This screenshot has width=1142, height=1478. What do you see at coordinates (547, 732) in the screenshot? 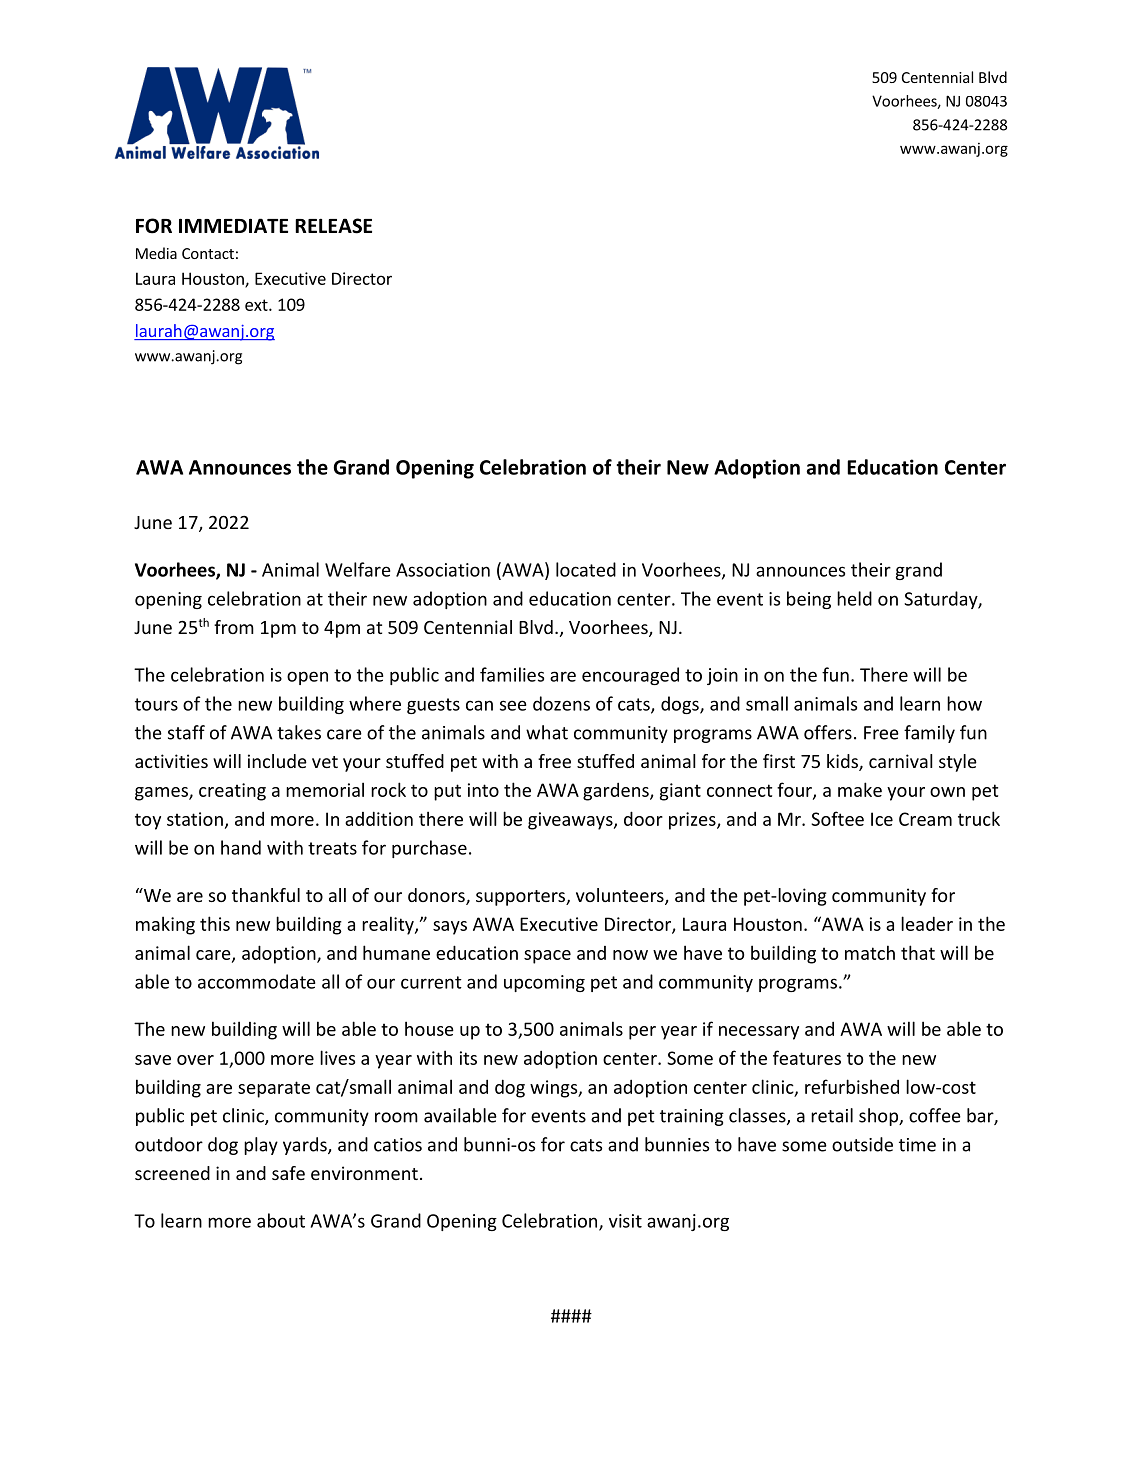
I see `what` at bounding box center [547, 732].
